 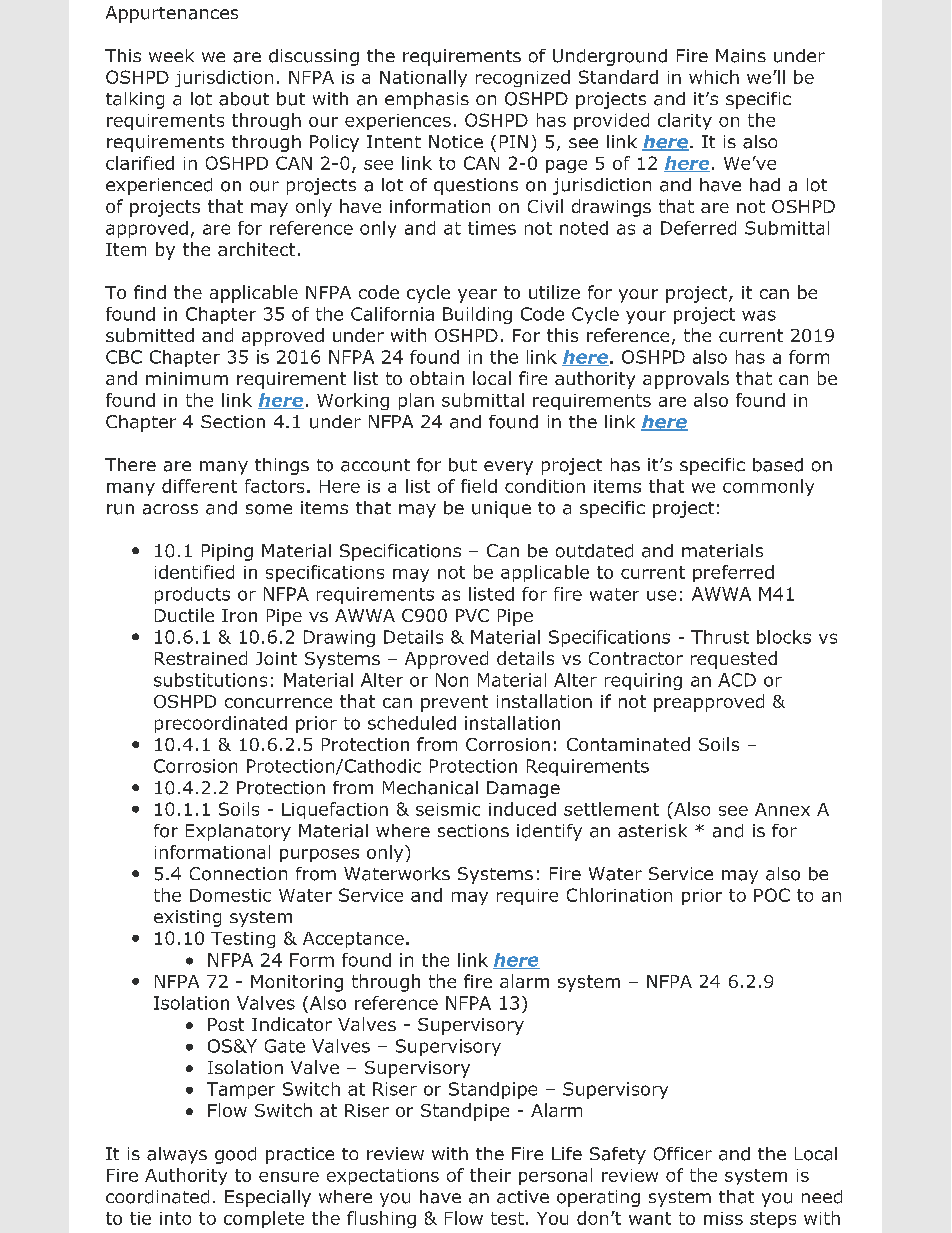 What do you see at coordinates (187, 378) in the document?
I see `minimum` at bounding box center [187, 378].
